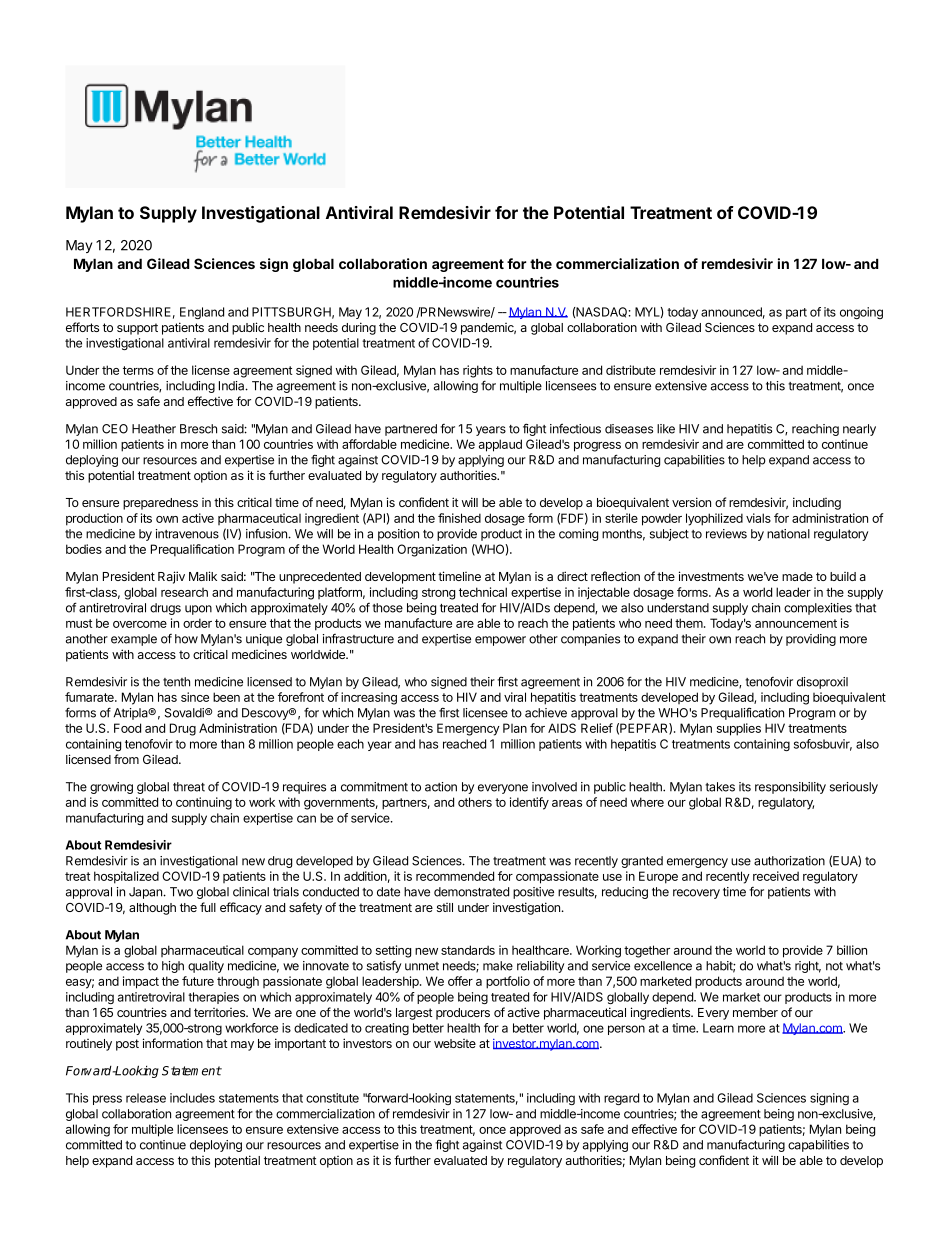 The image size is (952, 1233). Describe the element at coordinates (471, 892) in the screenshot. I see `demonstrated` at that location.
